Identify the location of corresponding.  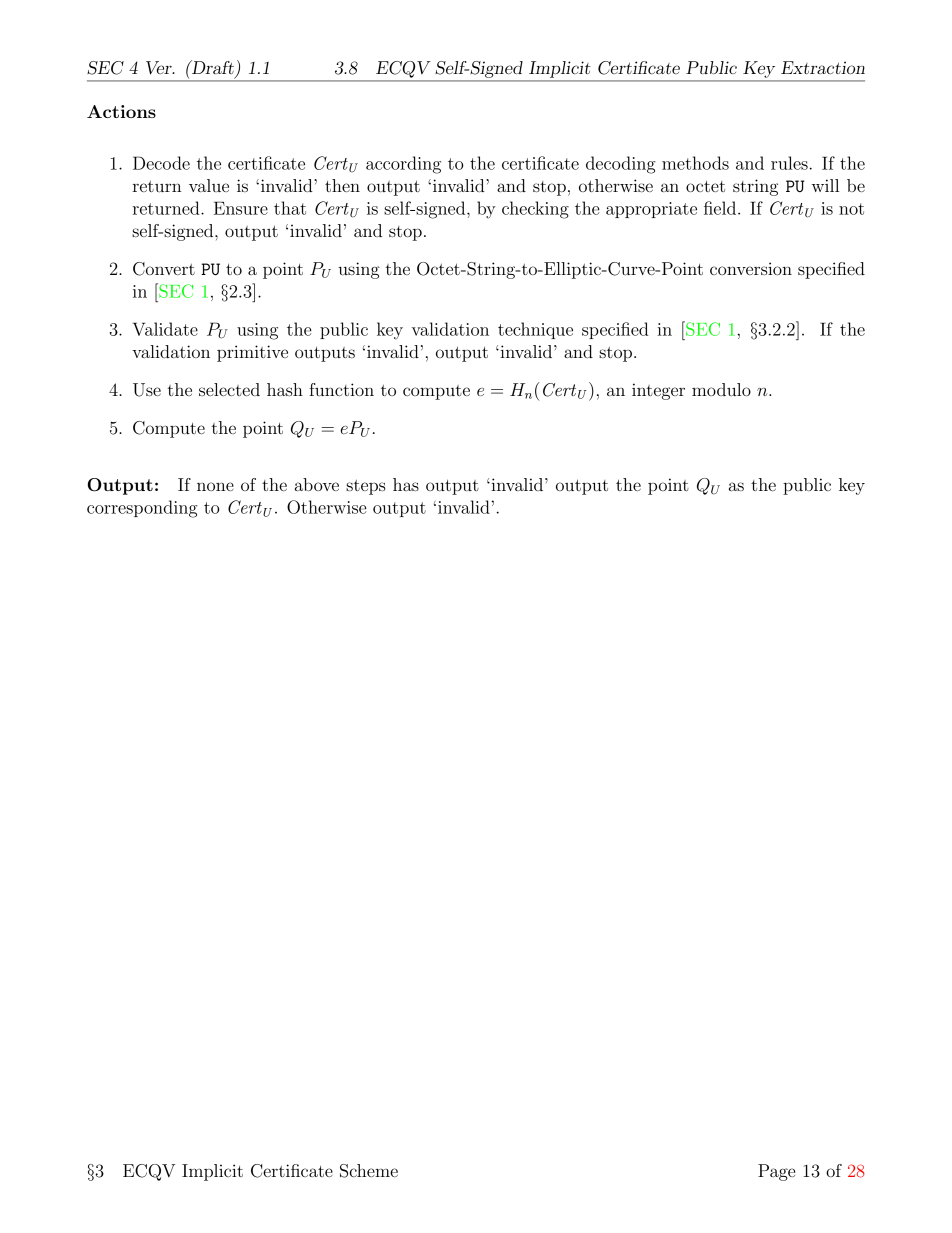
(142, 509).
